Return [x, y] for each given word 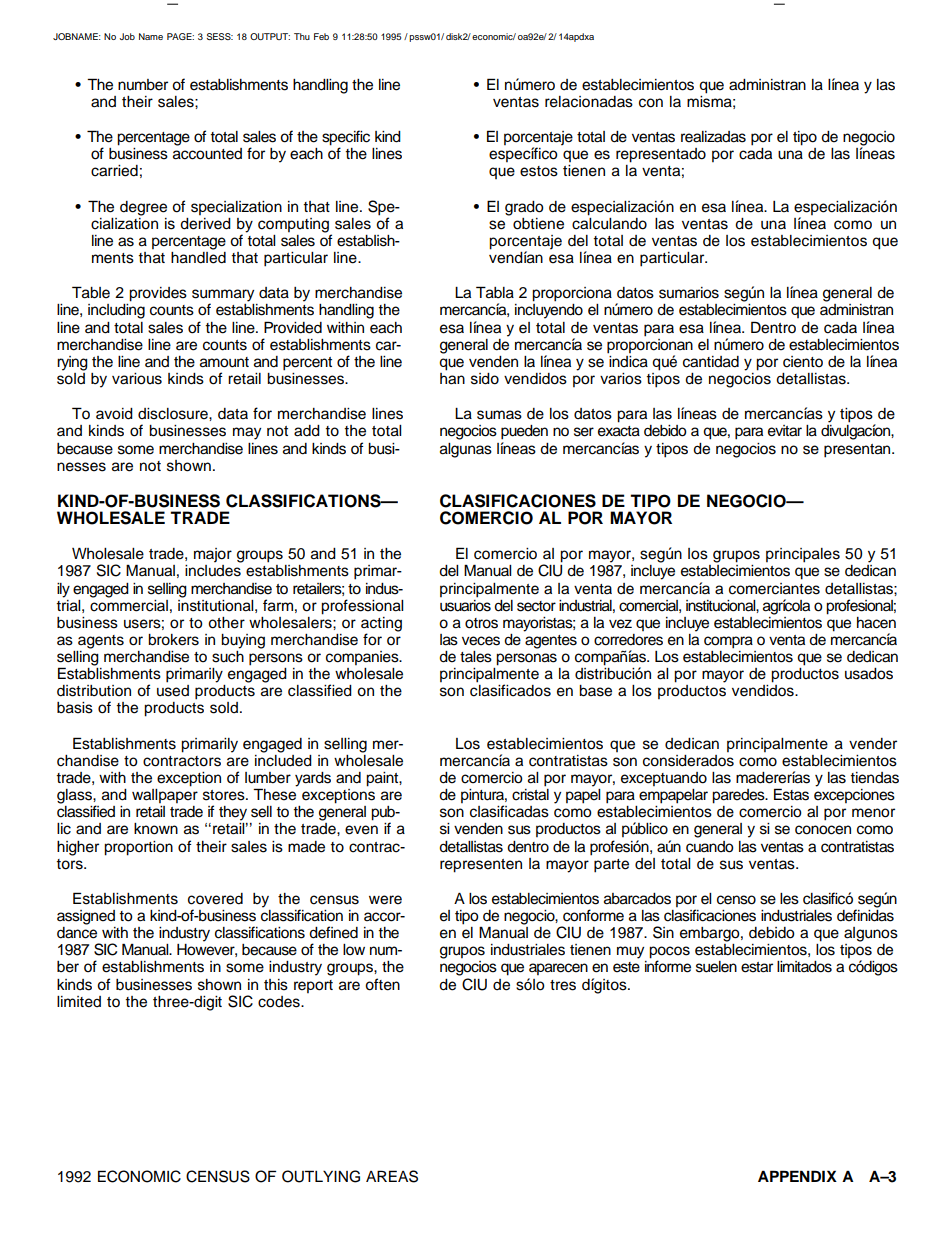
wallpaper [165, 796]
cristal [530, 795]
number [143, 85]
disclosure [174, 414]
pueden [524, 432]
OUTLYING [321, 1176]
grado [524, 208]
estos [539, 171]
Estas [791, 794]
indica [628, 360]
